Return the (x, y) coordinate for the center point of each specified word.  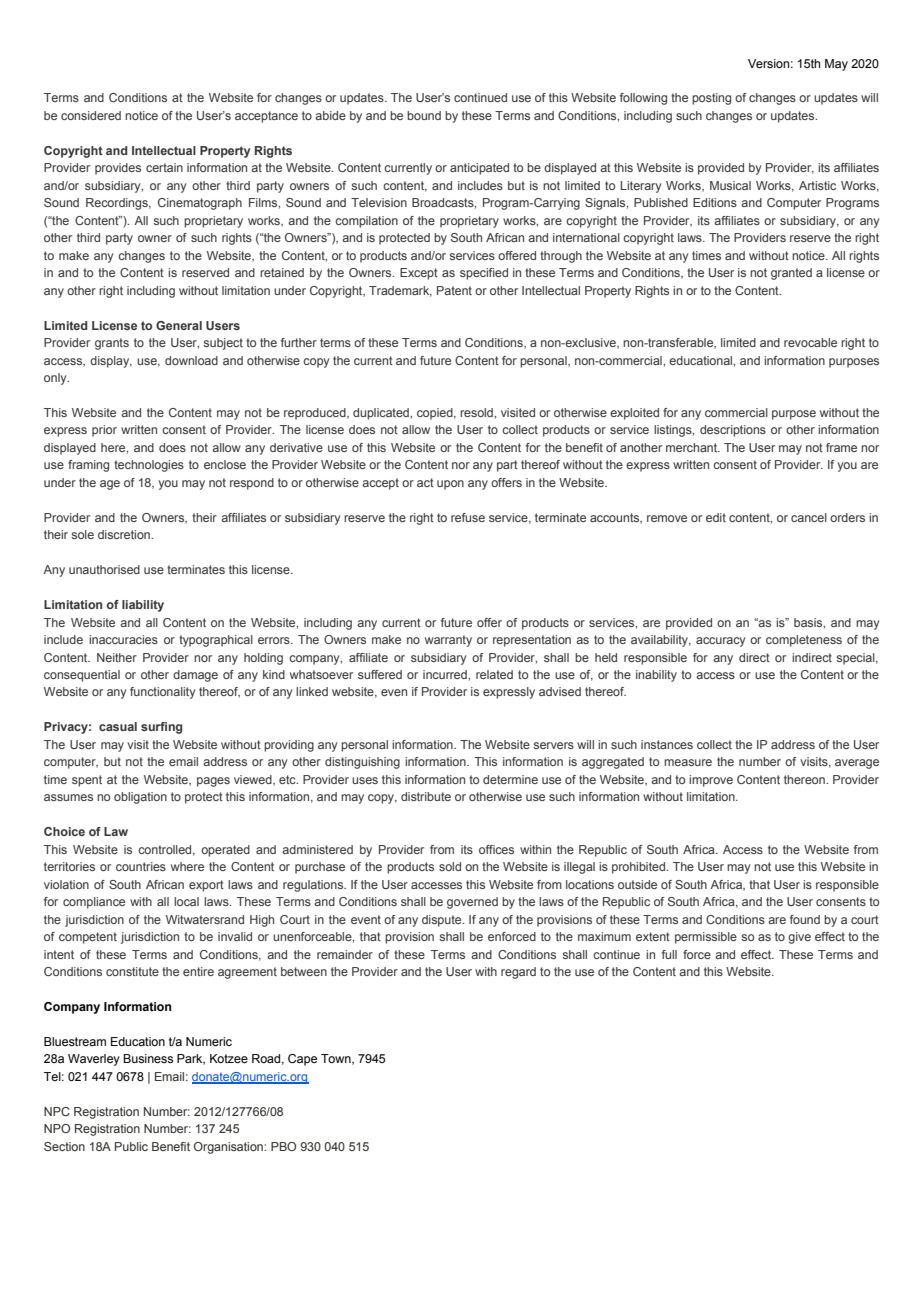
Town (337, 1059)
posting (711, 99)
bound (424, 115)
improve (711, 781)
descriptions (733, 431)
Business (148, 1058)
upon (450, 485)
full (669, 954)
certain (164, 167)
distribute (426, 796)
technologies (149, 466)
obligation (140, 798)
